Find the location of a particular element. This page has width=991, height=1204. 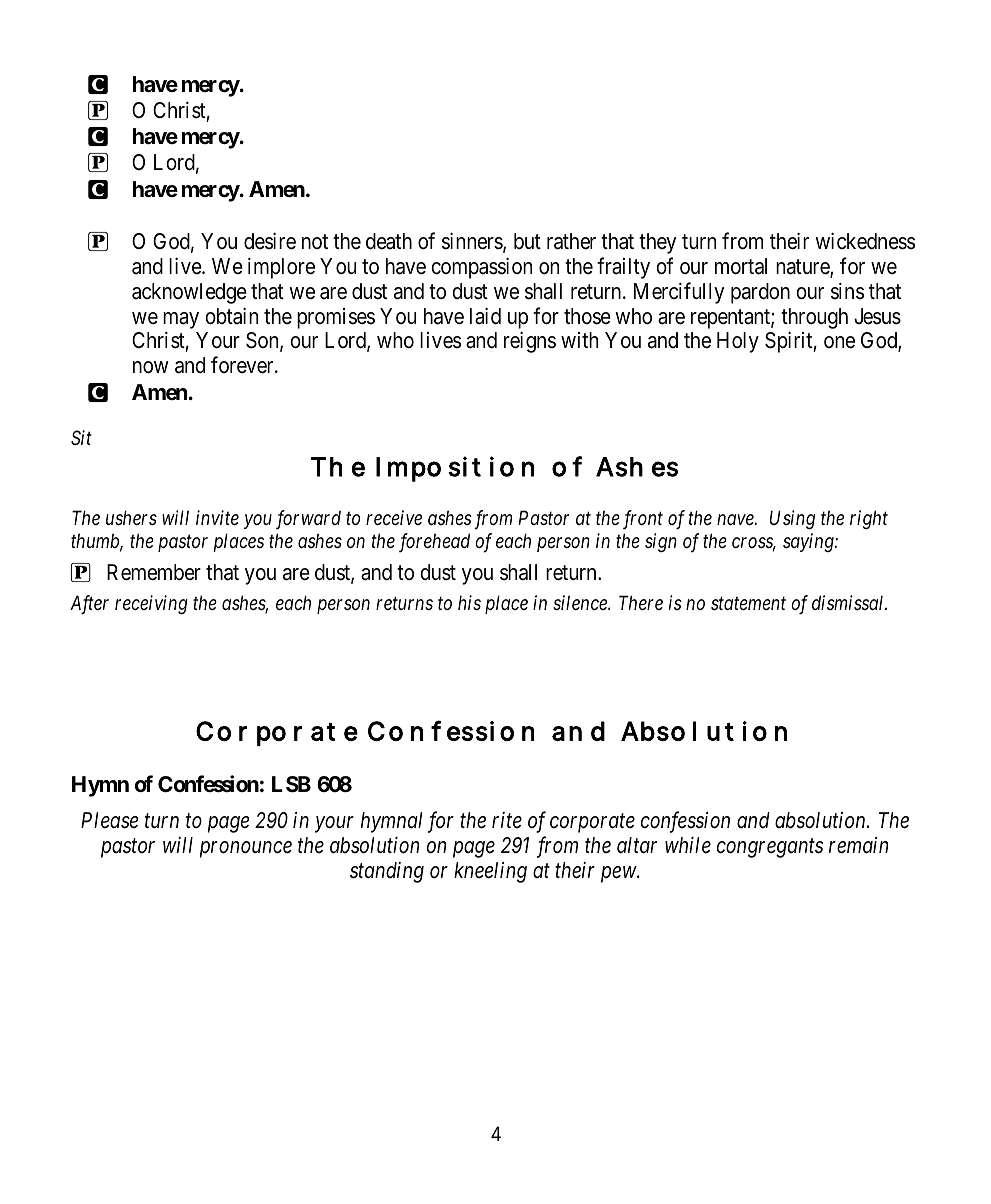

receiving is located at coordinates (151, 604).
